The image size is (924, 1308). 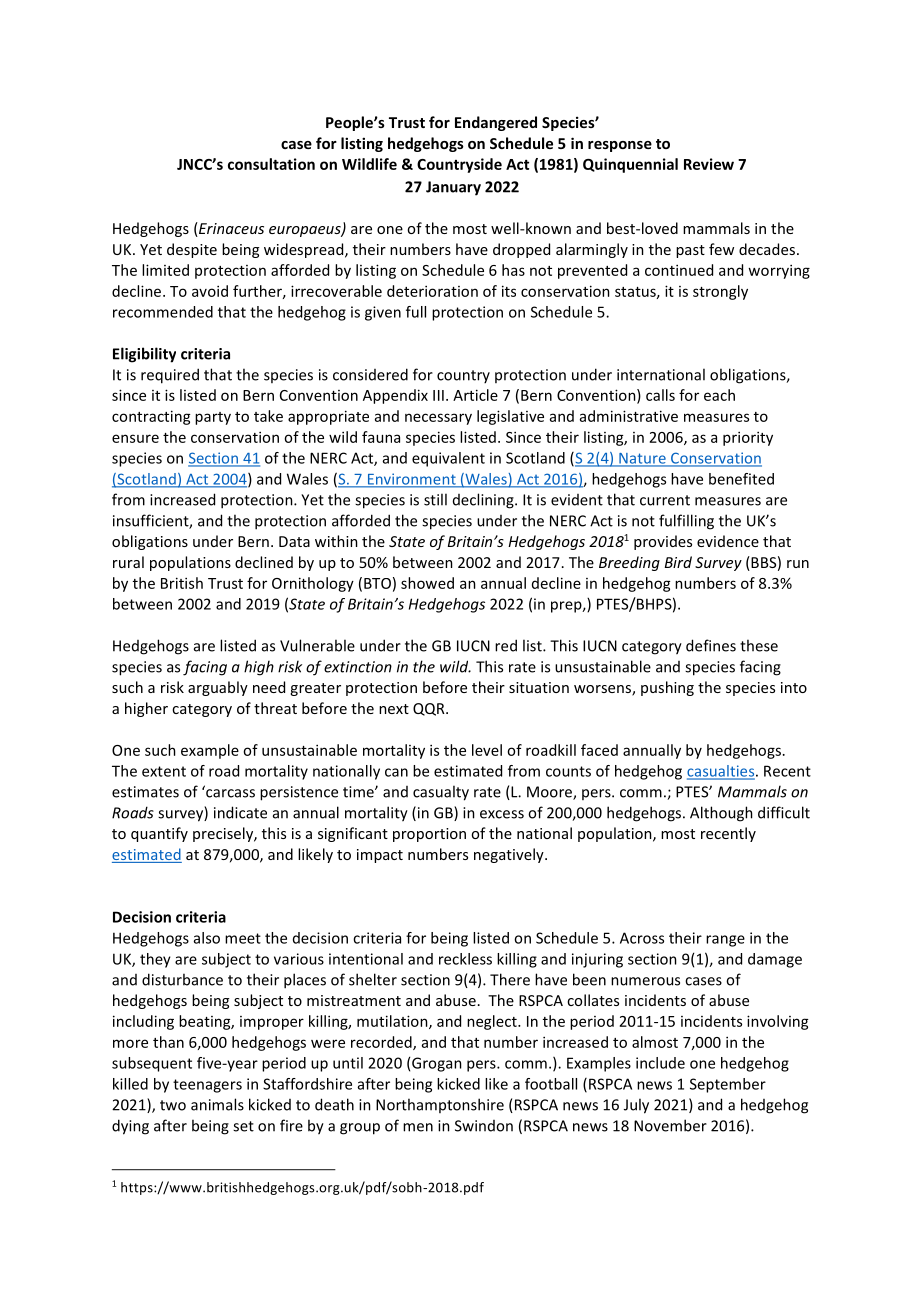 I want to click on arguably, so click(x=218, y=688).
